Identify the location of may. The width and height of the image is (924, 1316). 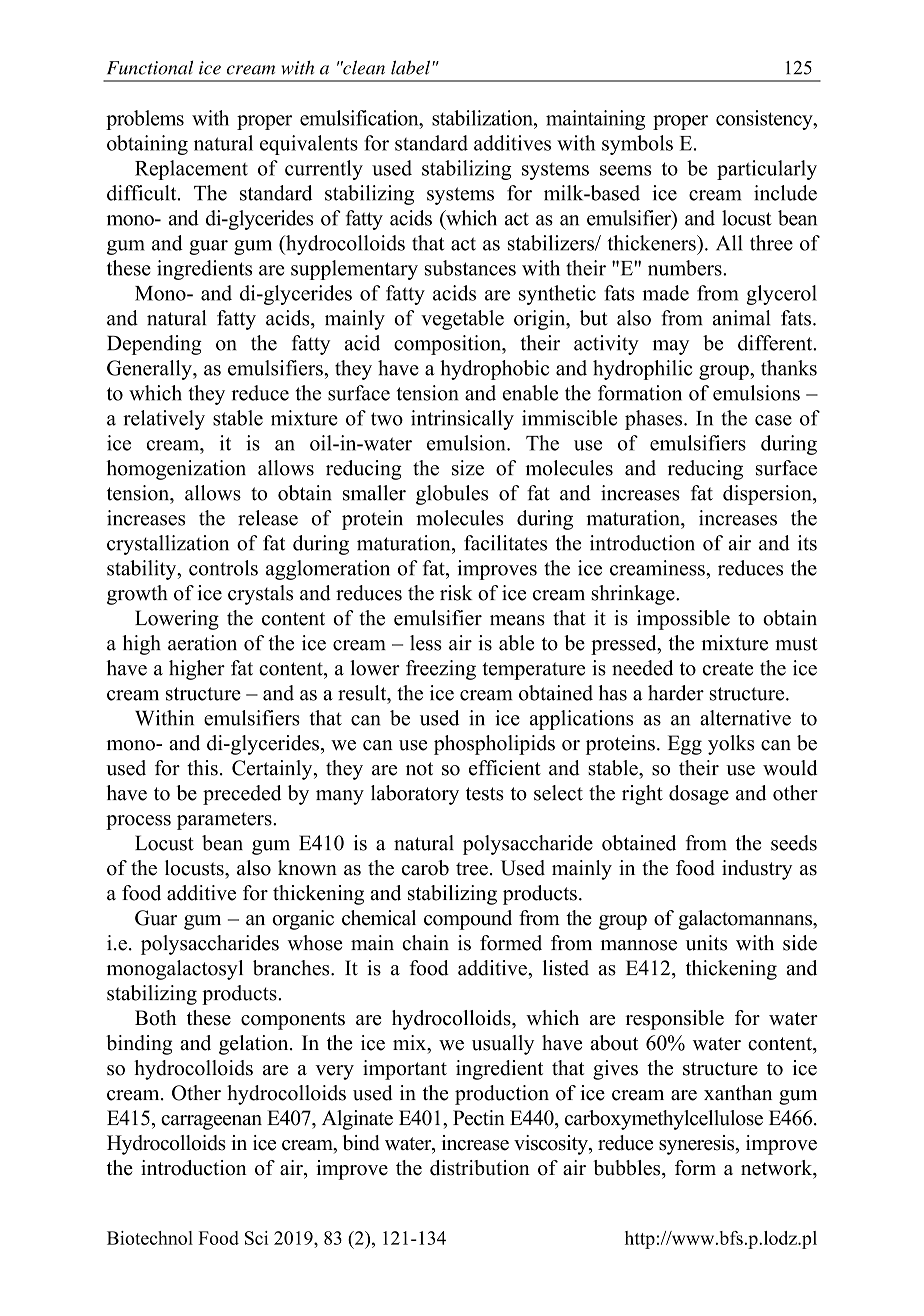
(671, 347).
